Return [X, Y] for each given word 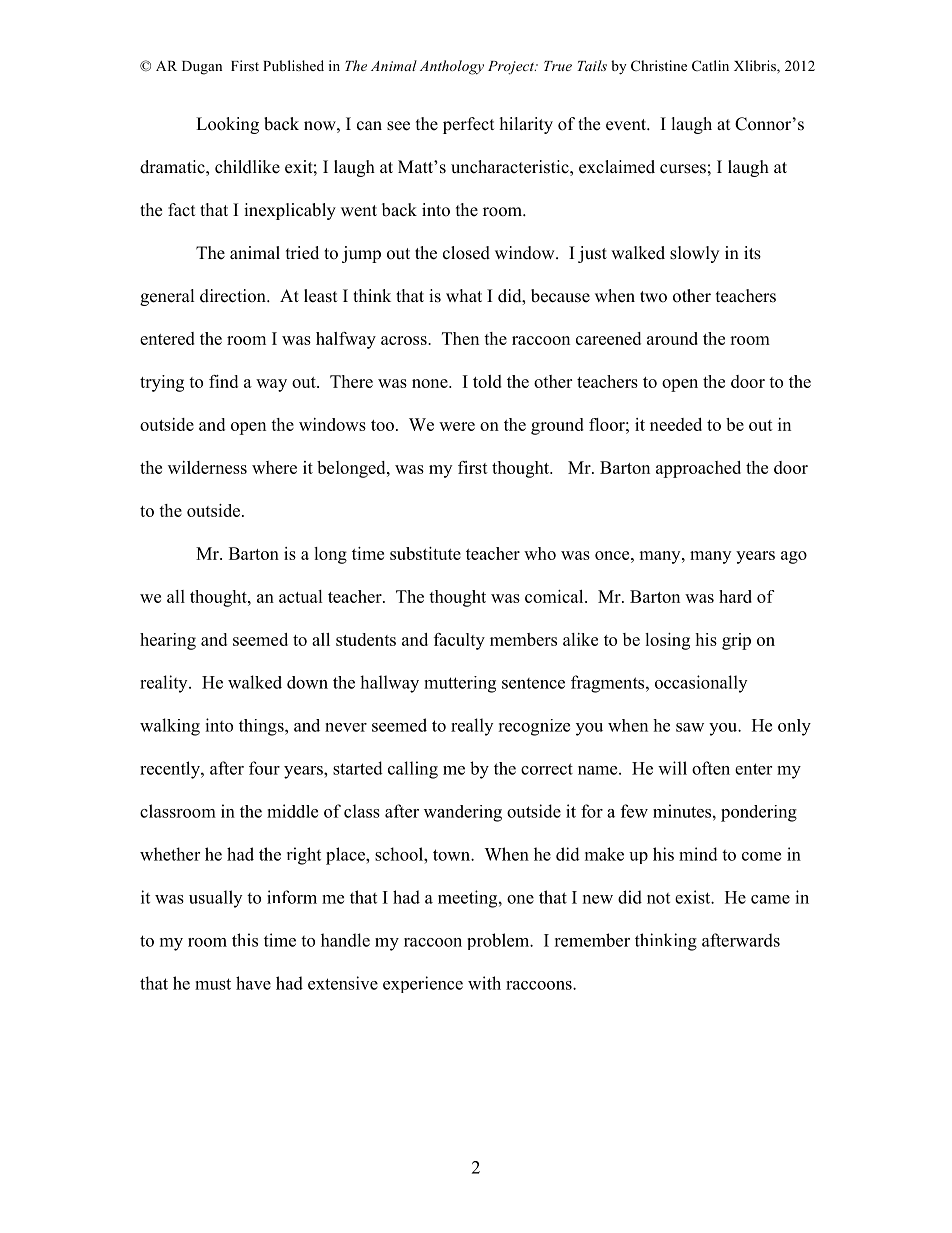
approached [698, 469]
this [245, 940]
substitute [425, 553]
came [770, 899]
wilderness [207, 467]
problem [499, 941]
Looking [227, 125]
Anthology [452, 67]
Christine [659, 65]
